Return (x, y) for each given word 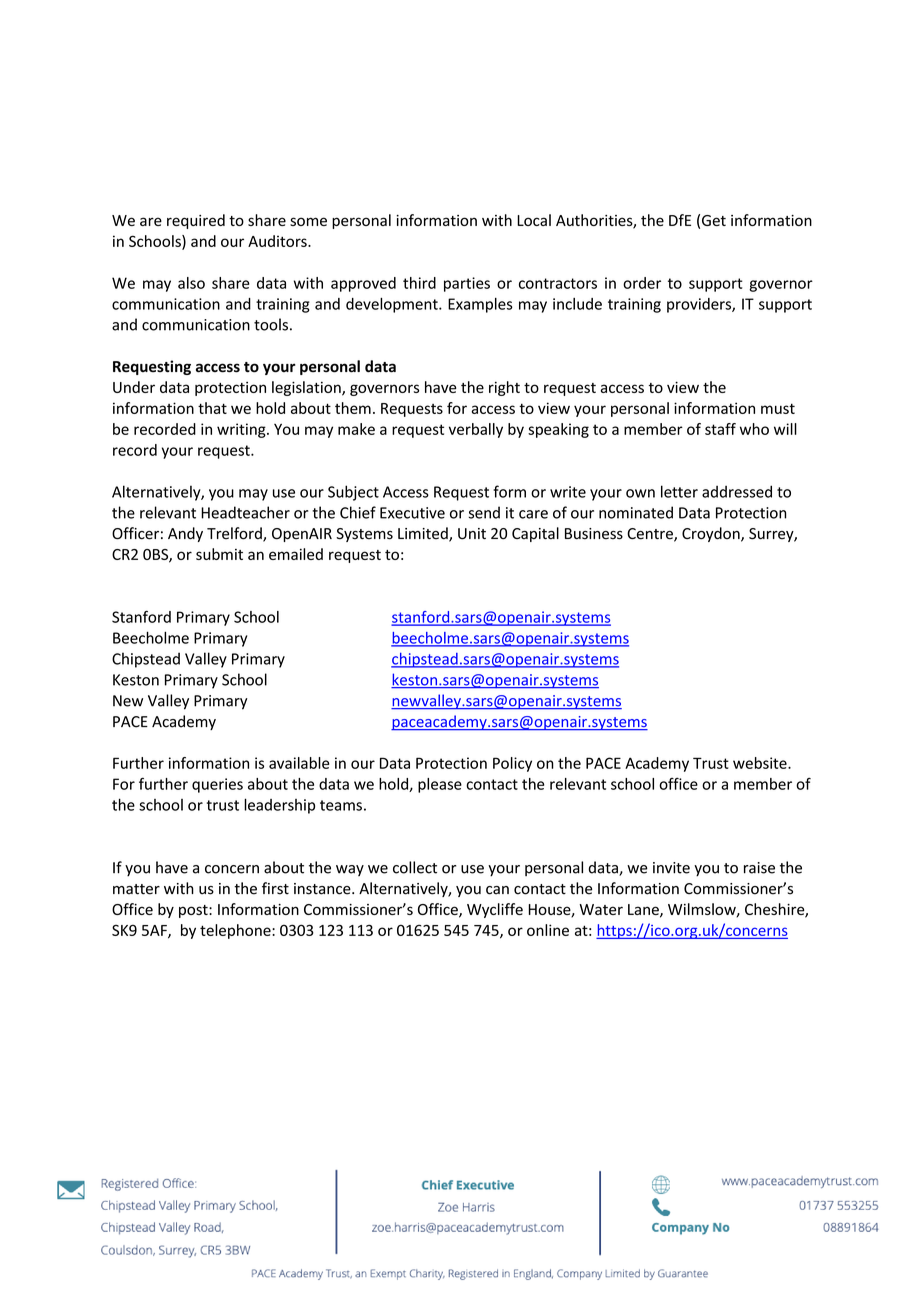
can (497, 890)
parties (467, 284)
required (196, 221)
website (761, 763)
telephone (236, 931)
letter (679, 491)
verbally (476, 430)
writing (242, 430)
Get (714, 220)
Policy (512, 764)
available (299, 763)
